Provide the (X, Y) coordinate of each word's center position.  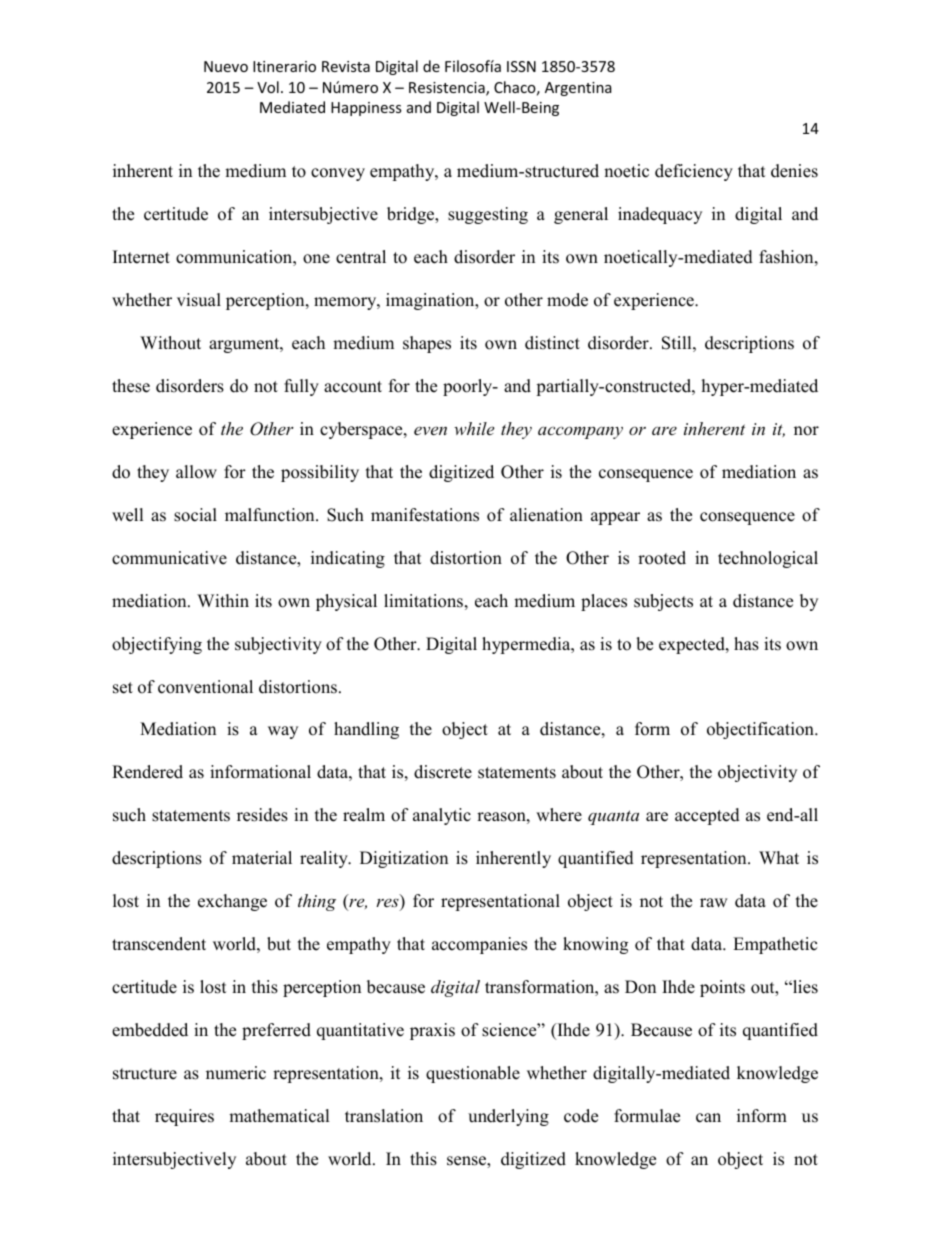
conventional (205, 687)
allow (196, 472)
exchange (232, 902)
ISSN (521, 66)
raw (714, 902)
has (746, 644)
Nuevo (226, 66)
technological (768, 559)
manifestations (425, 515)
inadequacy (660, 215)
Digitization (404, 859)
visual (199, 300)
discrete (443, 772)
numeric (236, 1073)
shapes (427, 344)
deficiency (694, 172)
